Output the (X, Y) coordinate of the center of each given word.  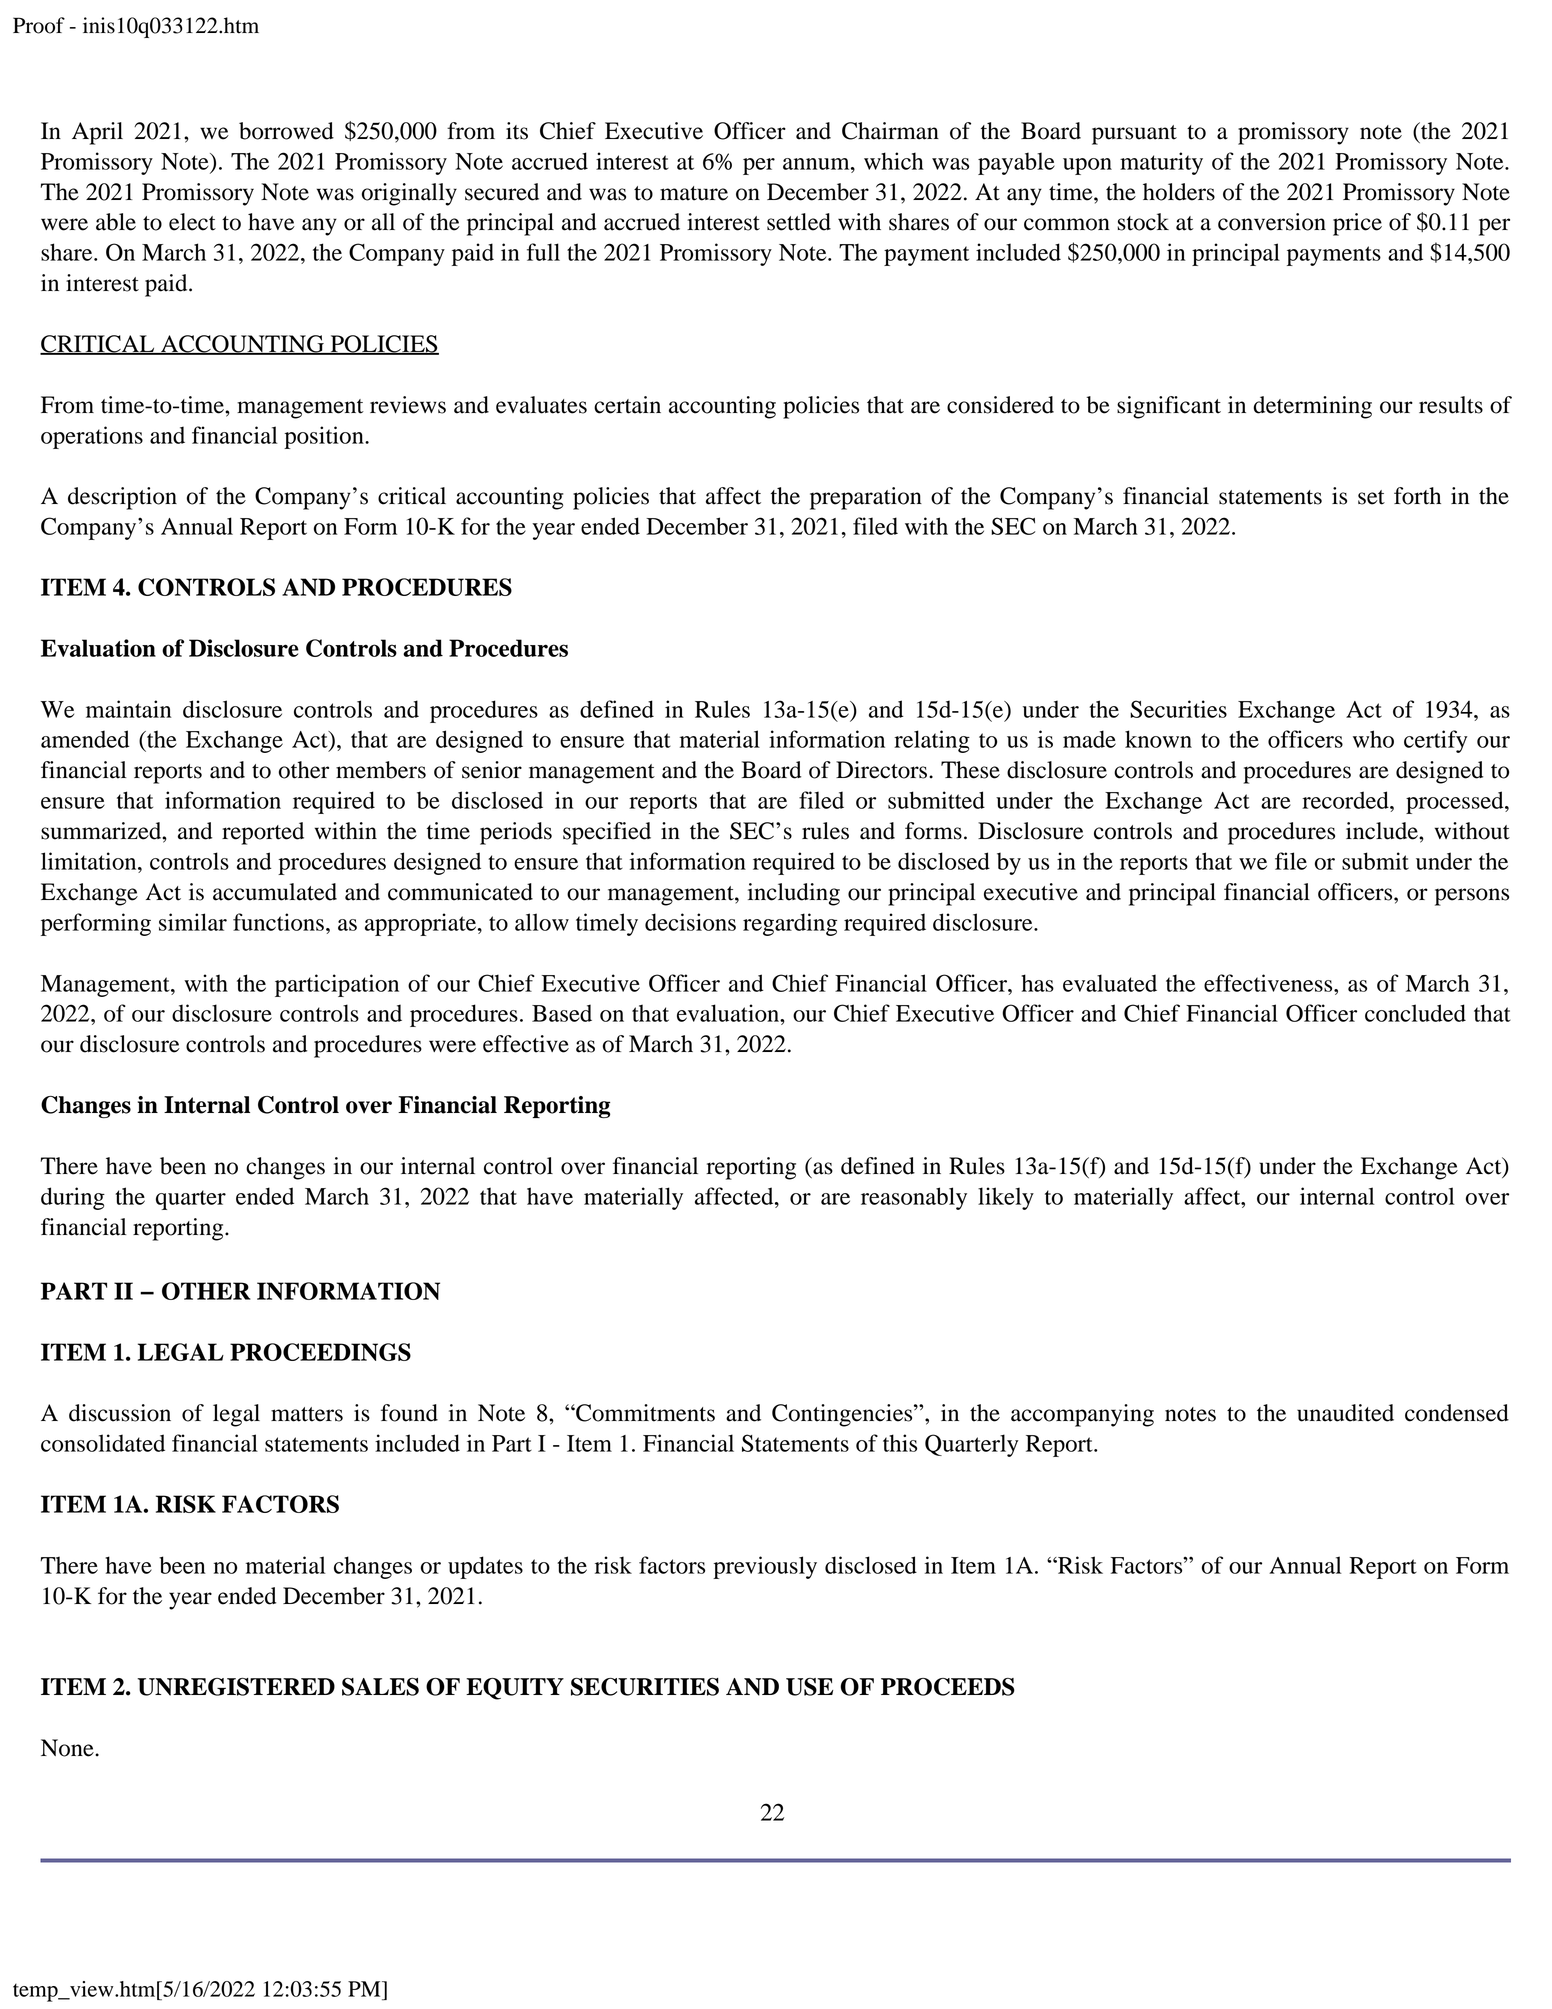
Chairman (890, 131)
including (794, 894)
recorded (1346, 800)
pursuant (1134, 135)
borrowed (286, 131)
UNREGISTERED (236, 1687)
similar (193, 922)
